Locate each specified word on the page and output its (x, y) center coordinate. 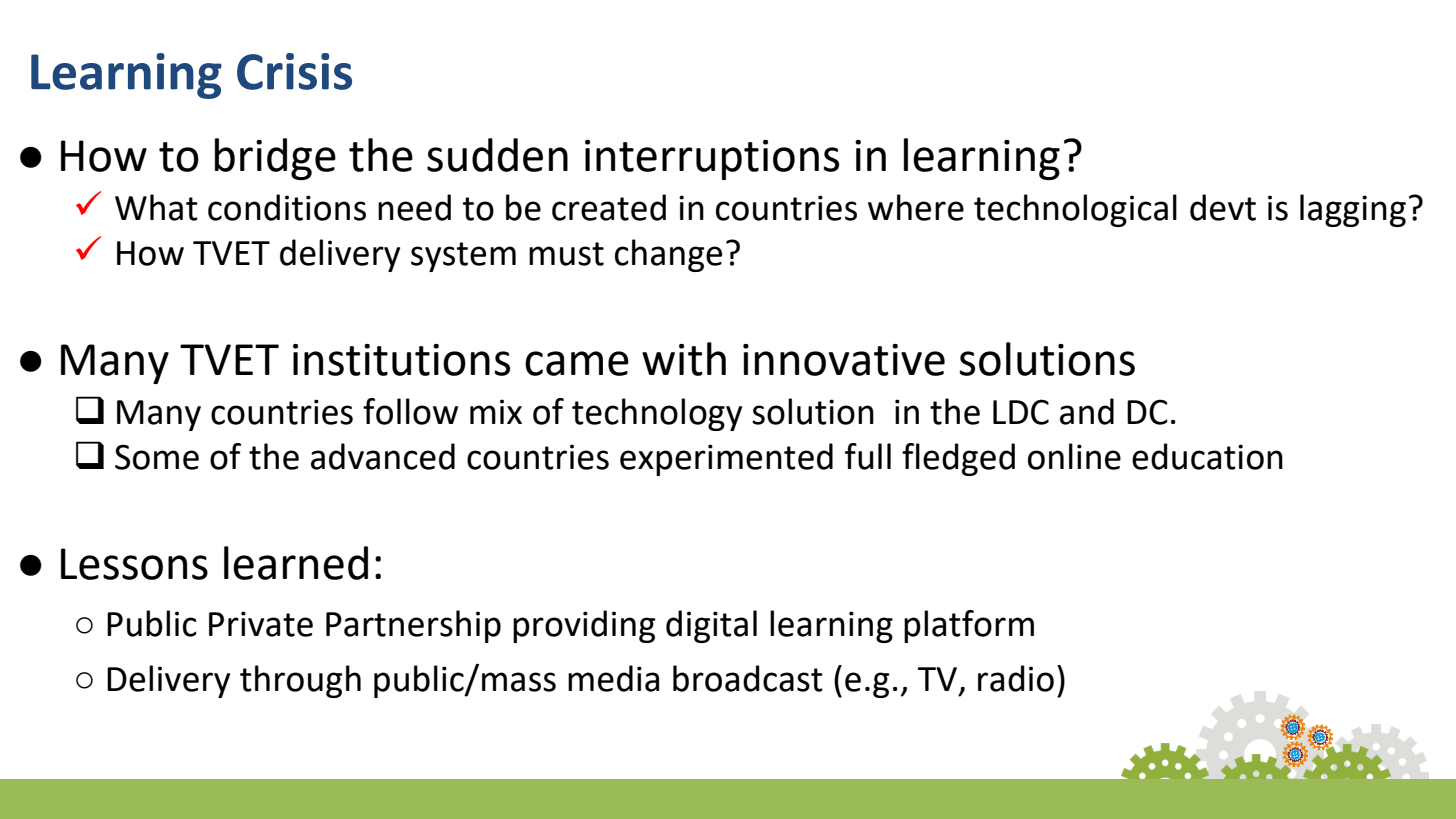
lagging (1353, 210)
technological (1075, 210)
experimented (726, 459)
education (1207, 456)
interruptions (712, 160)
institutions (401, 360)
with (684, 359)
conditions (287, 207)
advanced (383, 456)
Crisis (294, 71)
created (609, 207)
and (1087, 411)
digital (711, 626)
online (1074, 456)
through (300, 681)
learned (296, 563)
